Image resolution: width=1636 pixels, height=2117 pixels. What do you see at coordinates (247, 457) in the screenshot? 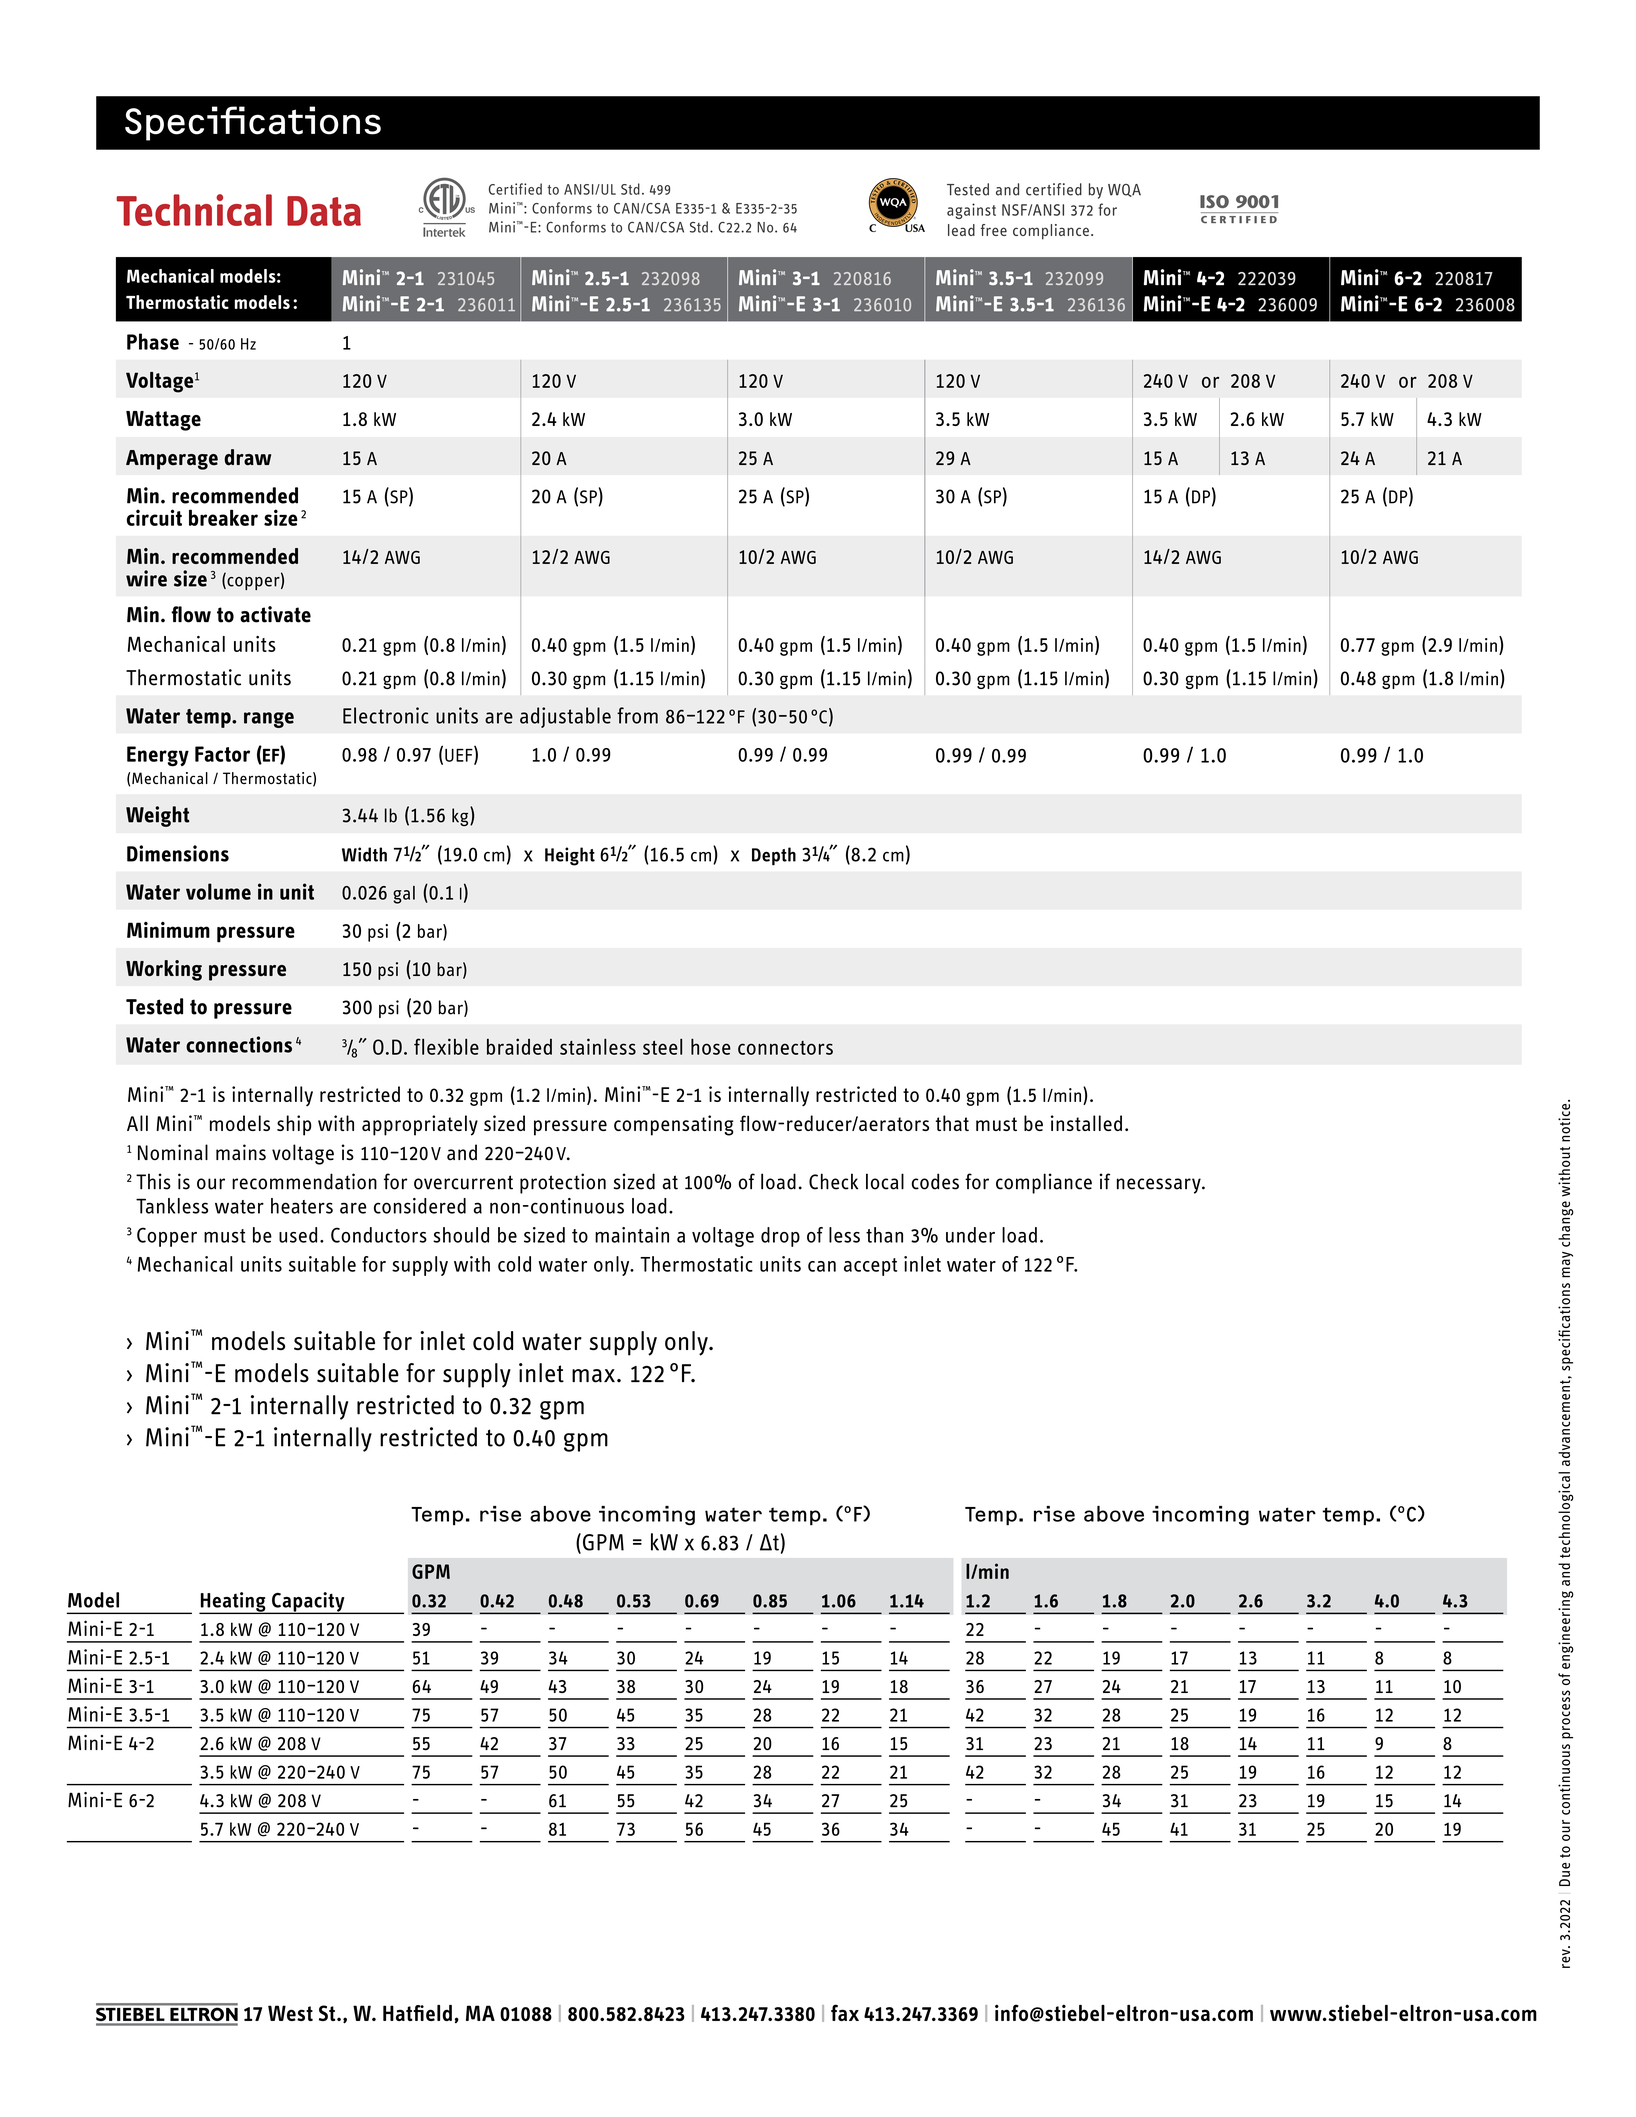
I see `draw` at bounding box center [247, 457].
